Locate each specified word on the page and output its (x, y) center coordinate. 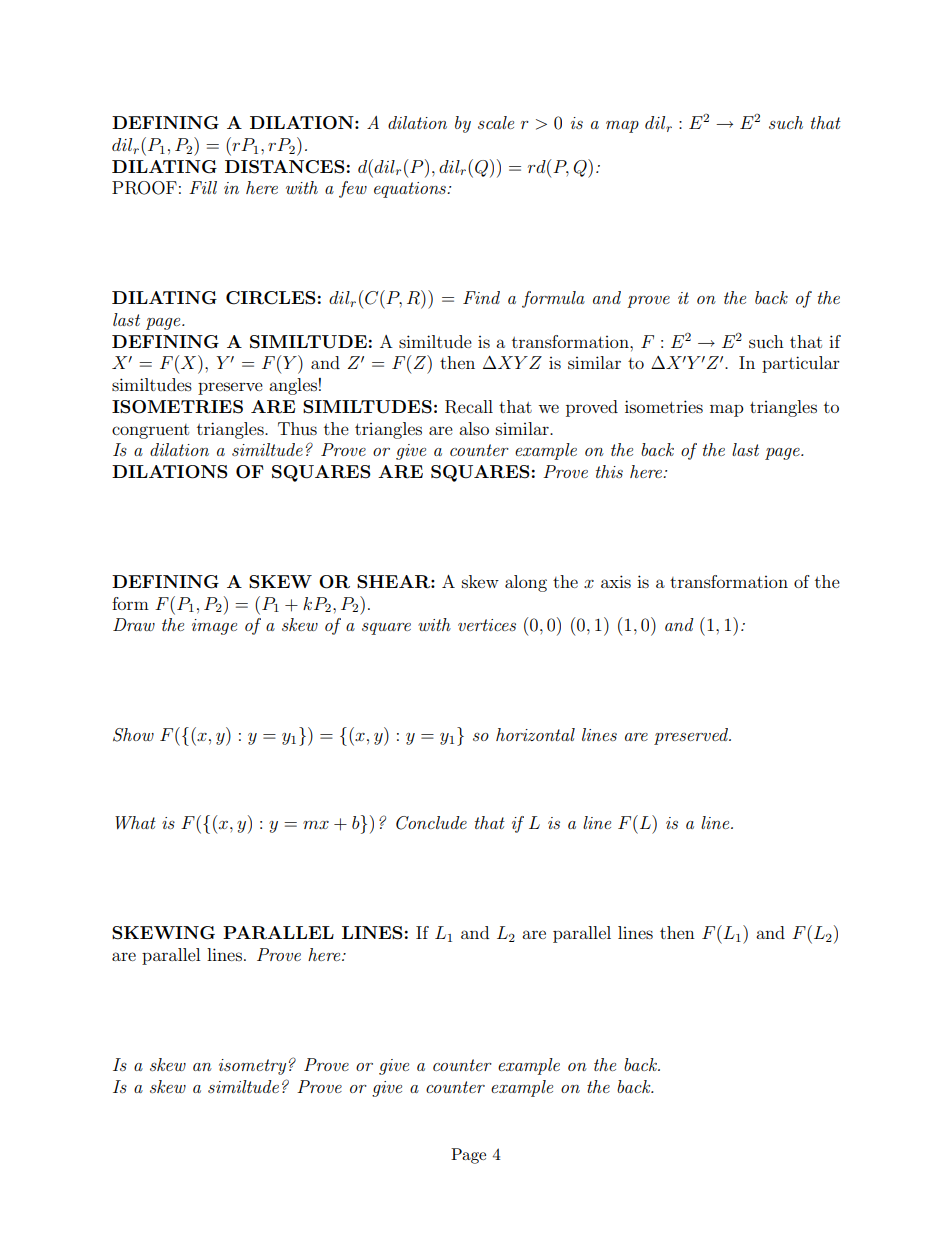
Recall (469, 407)
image (214, 627)
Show (133, 735)
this (609, 471)
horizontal (535, 734)
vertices (487, 625)
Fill (203, 187)
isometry (252, 1067)
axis (616, 581)
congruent (150, 431)
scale (496, 122)
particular (801, 364)
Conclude (431, 823)
